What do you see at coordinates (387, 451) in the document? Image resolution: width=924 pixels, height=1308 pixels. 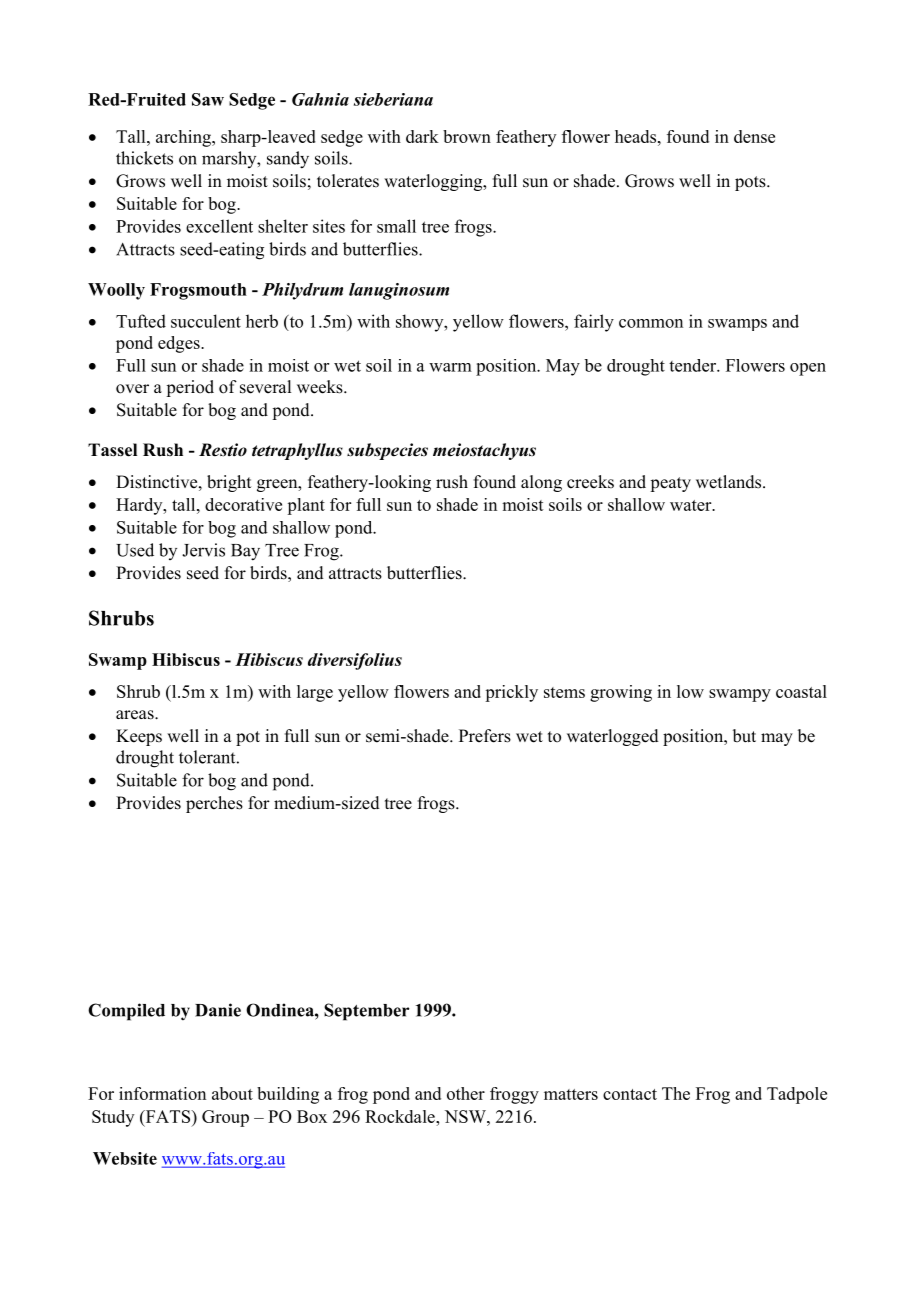 I see `subspecies` at bounding box center [387, 451].
